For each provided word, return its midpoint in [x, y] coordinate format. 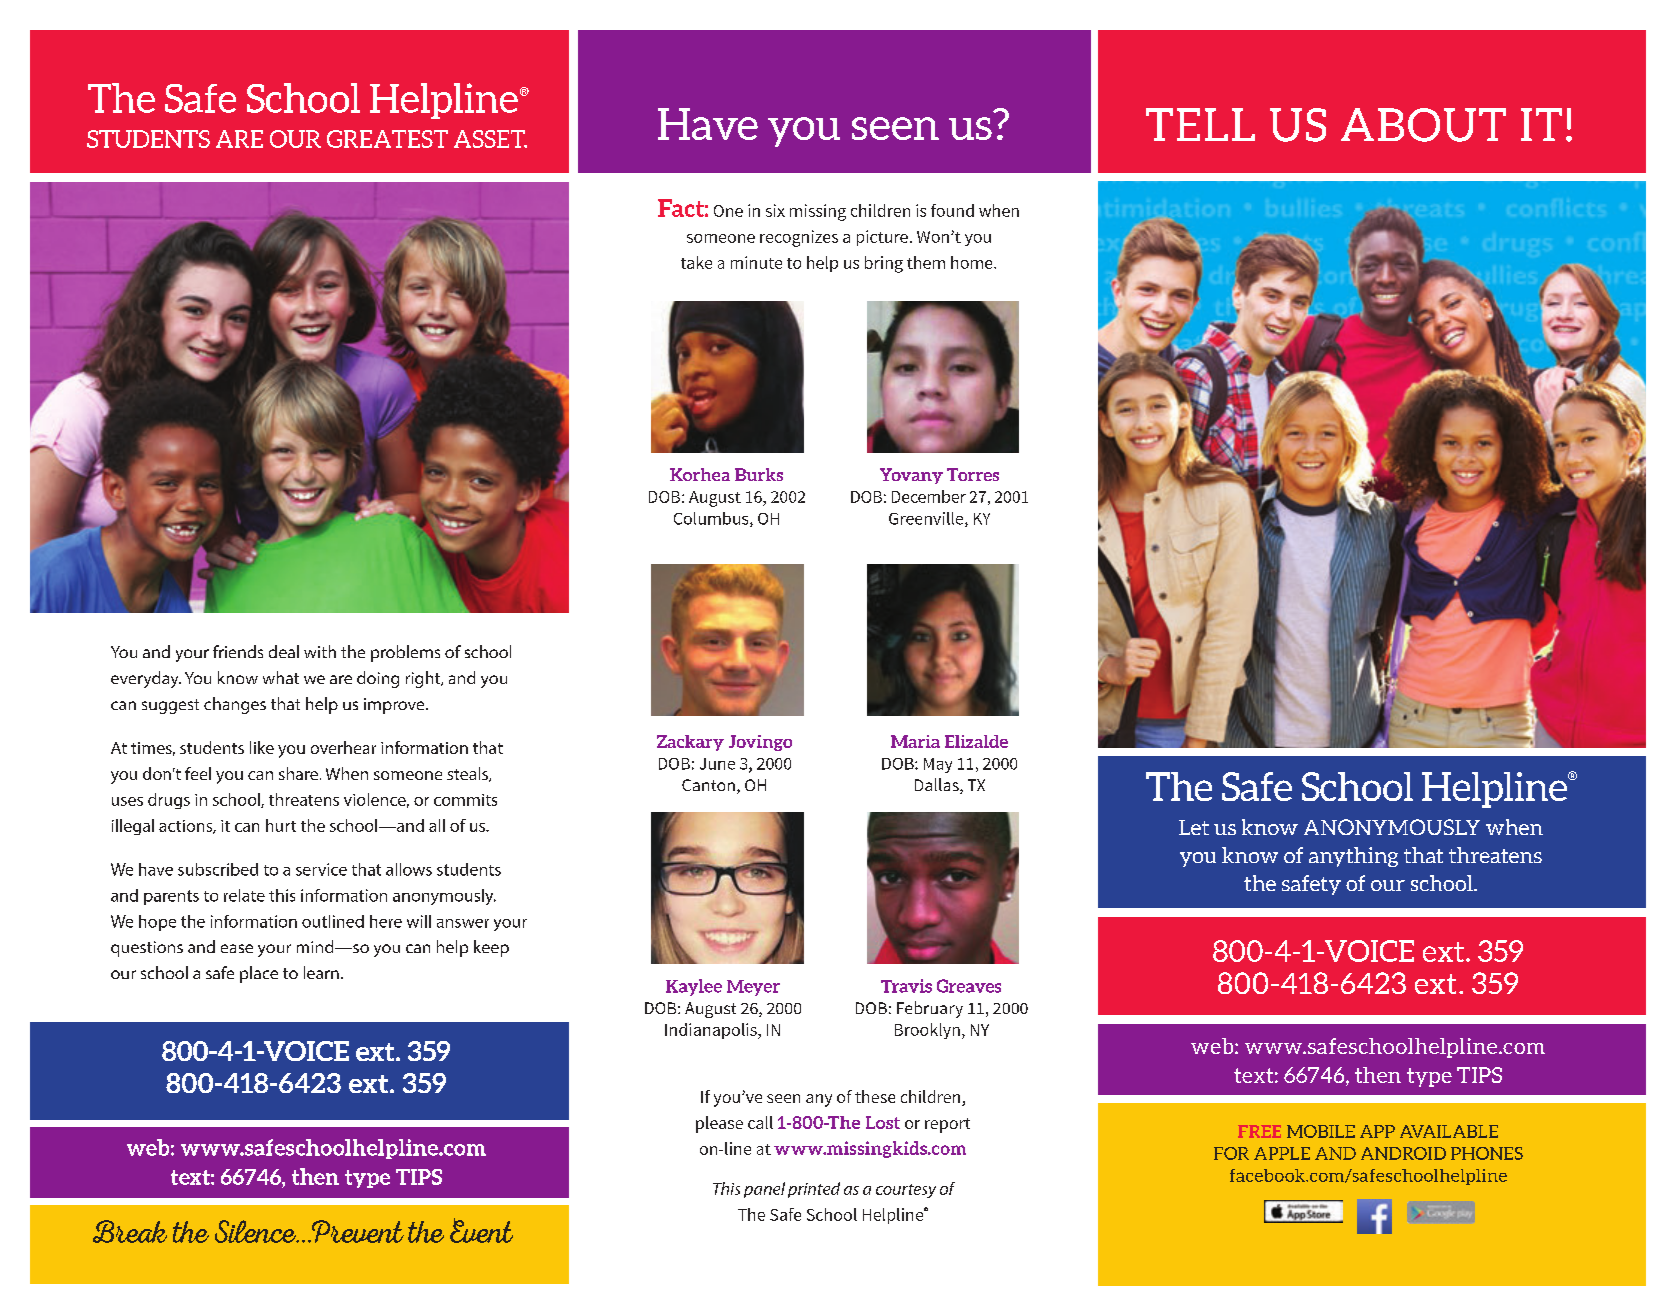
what [281, 677]
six [775, 210]
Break [130, 1231]
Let [1194, 827]
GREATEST [387, 139]
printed [814, 1190]
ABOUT [1423, 125]
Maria [915, 741]
